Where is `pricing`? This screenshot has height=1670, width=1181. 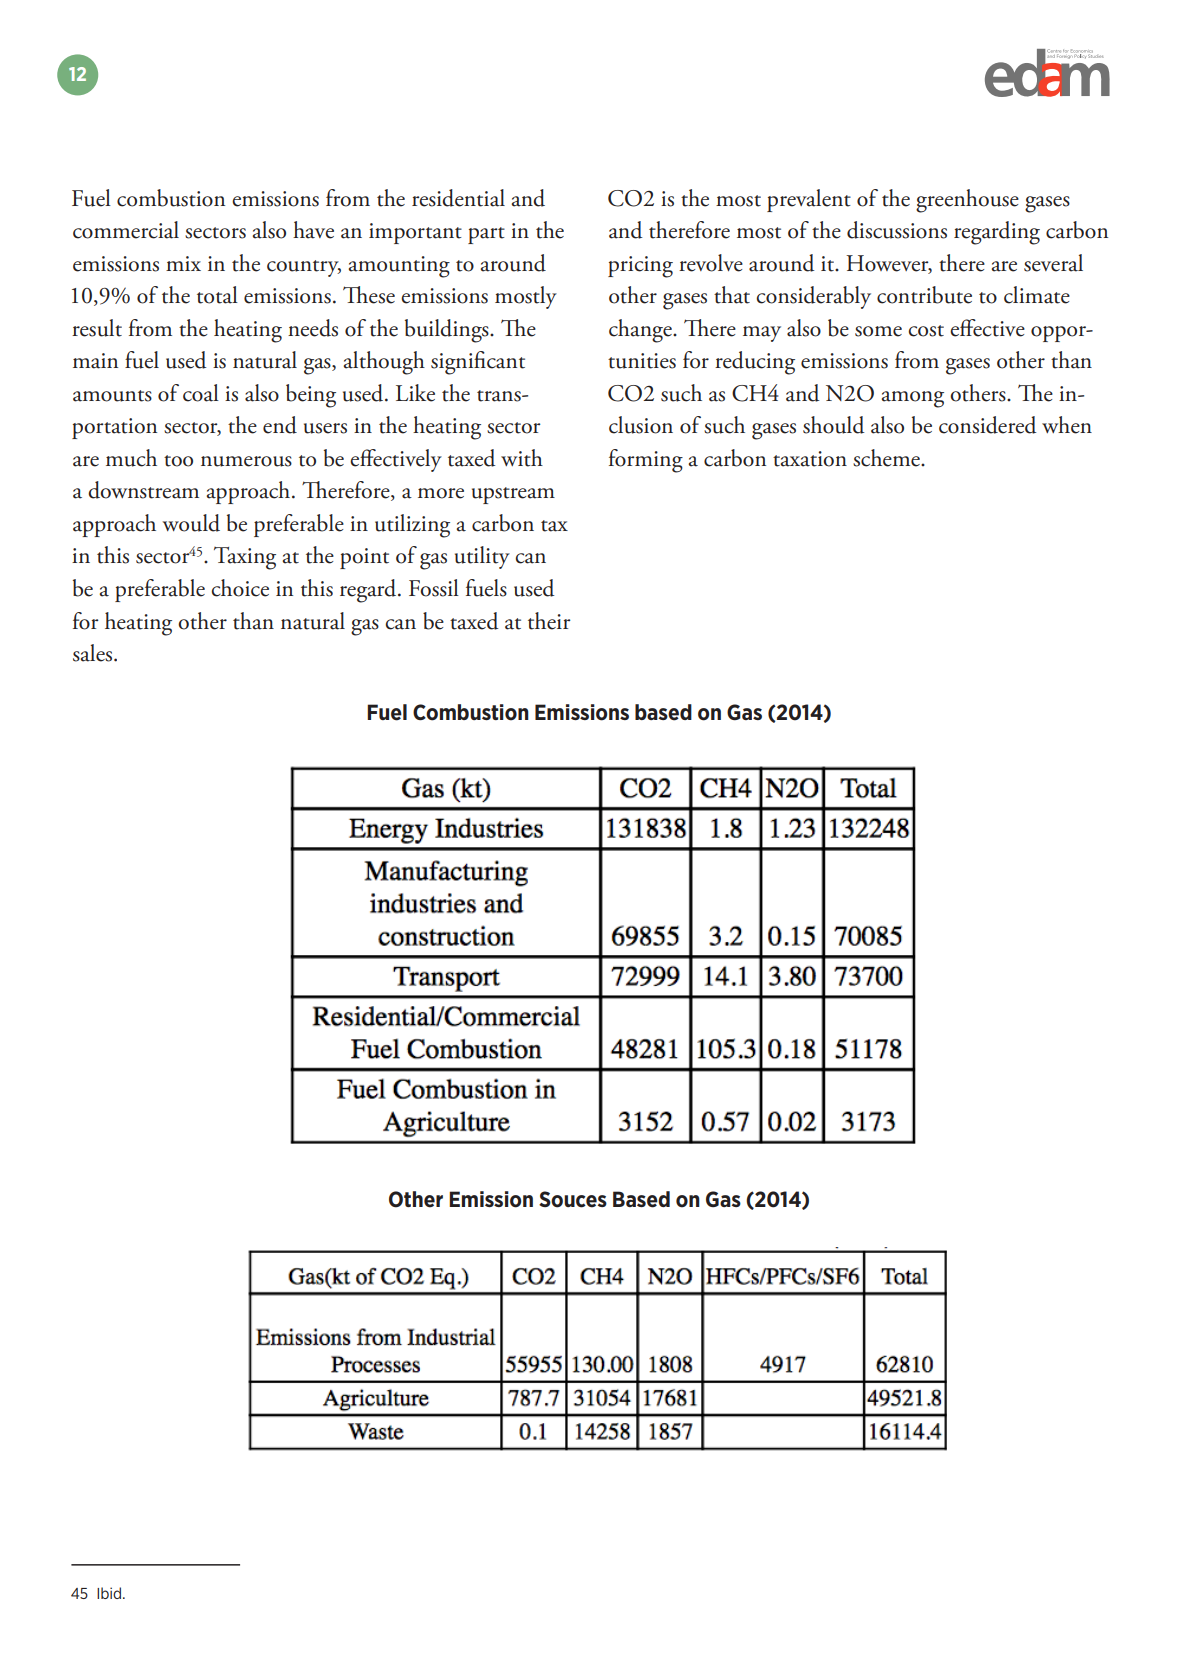 pricing is located at coordinates (640, 267).
